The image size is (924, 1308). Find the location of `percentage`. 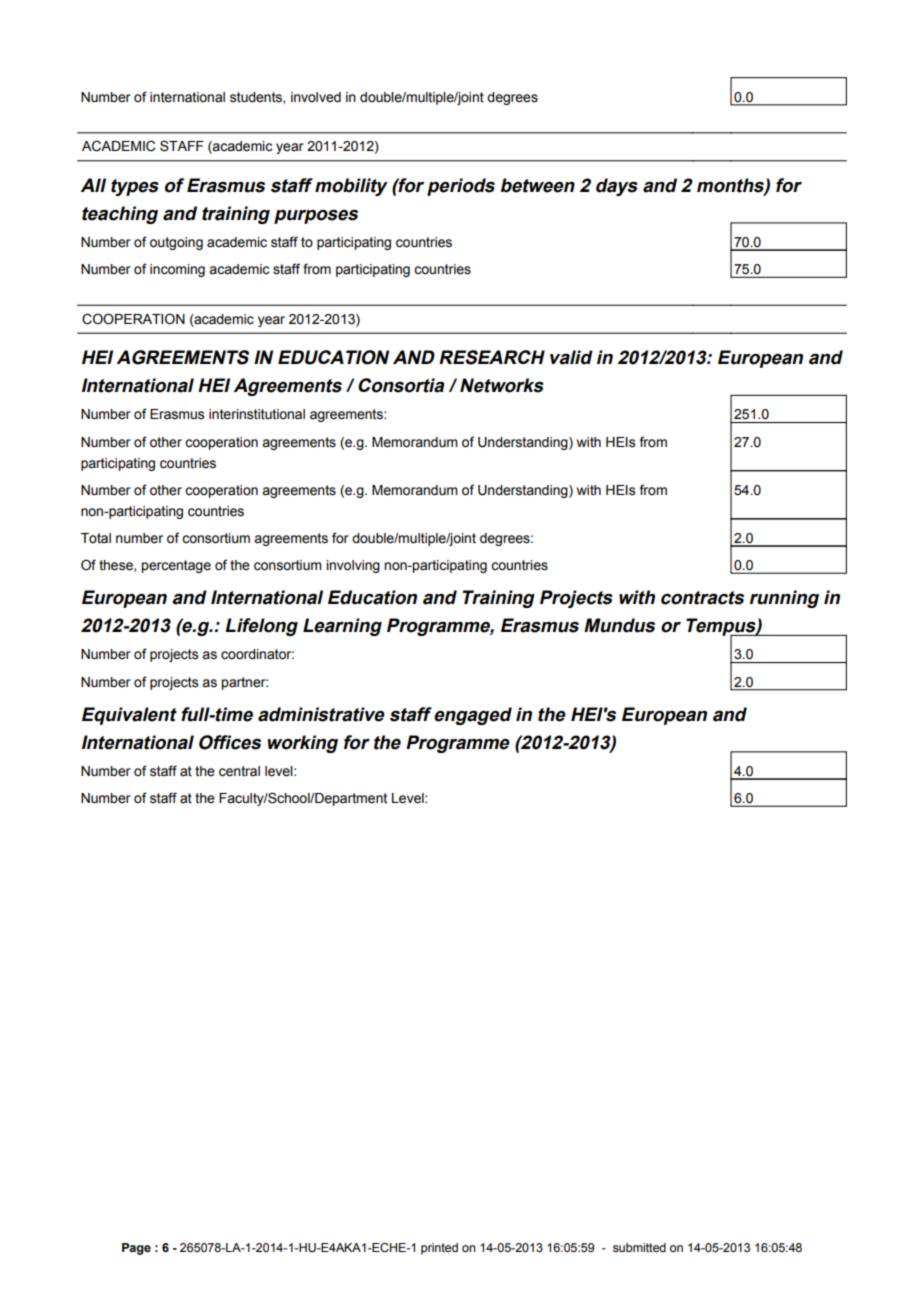

percentage is located at coordinates (176, 566).
